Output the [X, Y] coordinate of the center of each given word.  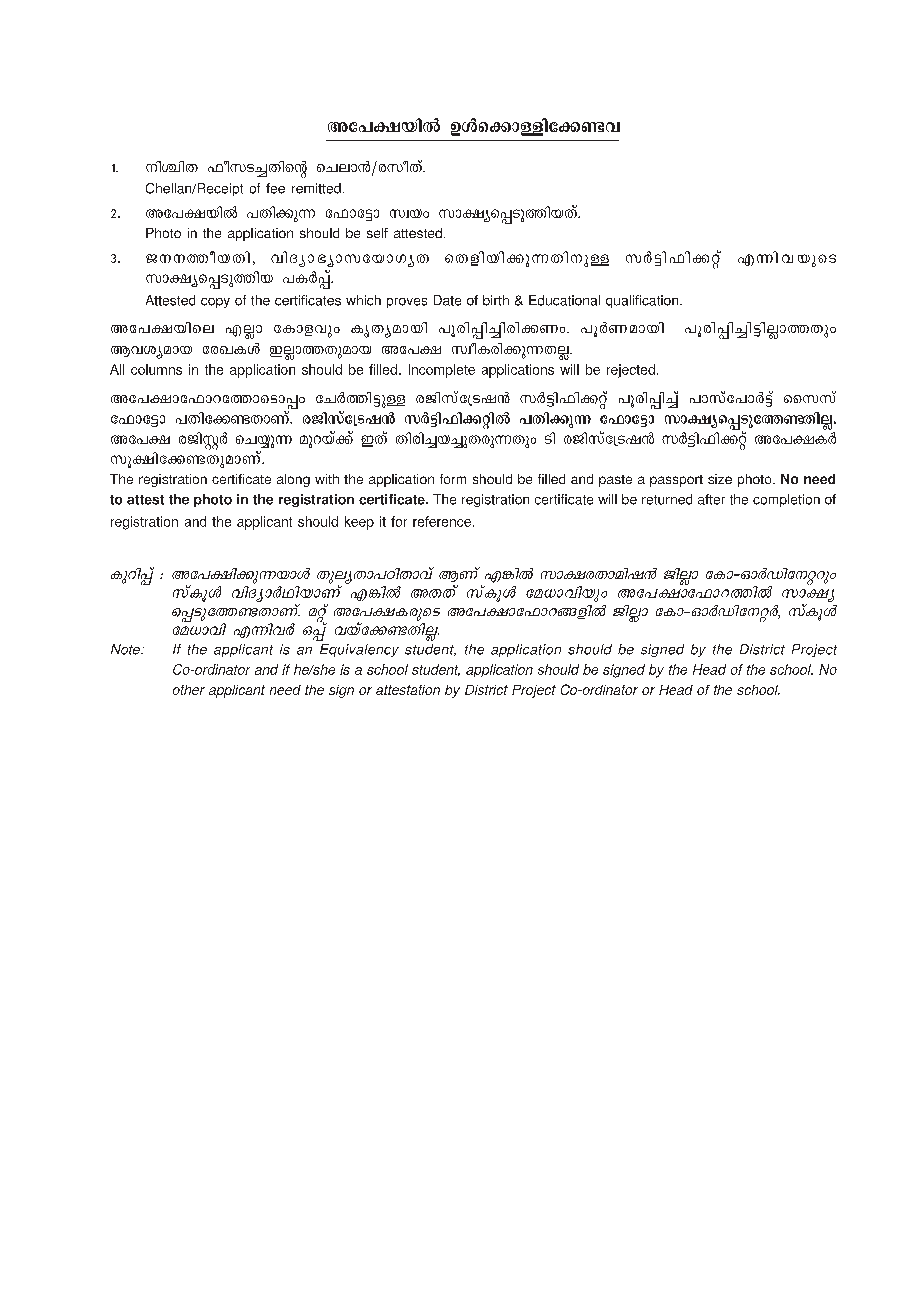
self [377, 233]
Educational [564, 300]
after [711, 499]
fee [275, 188]
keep [359, 523]
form [453, 479]
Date [447, 300]
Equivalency [359, 650]
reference [442, 521]
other [189, 690]
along [293, 480]
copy [215, 303]
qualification [643, 301]
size [720, 479]
